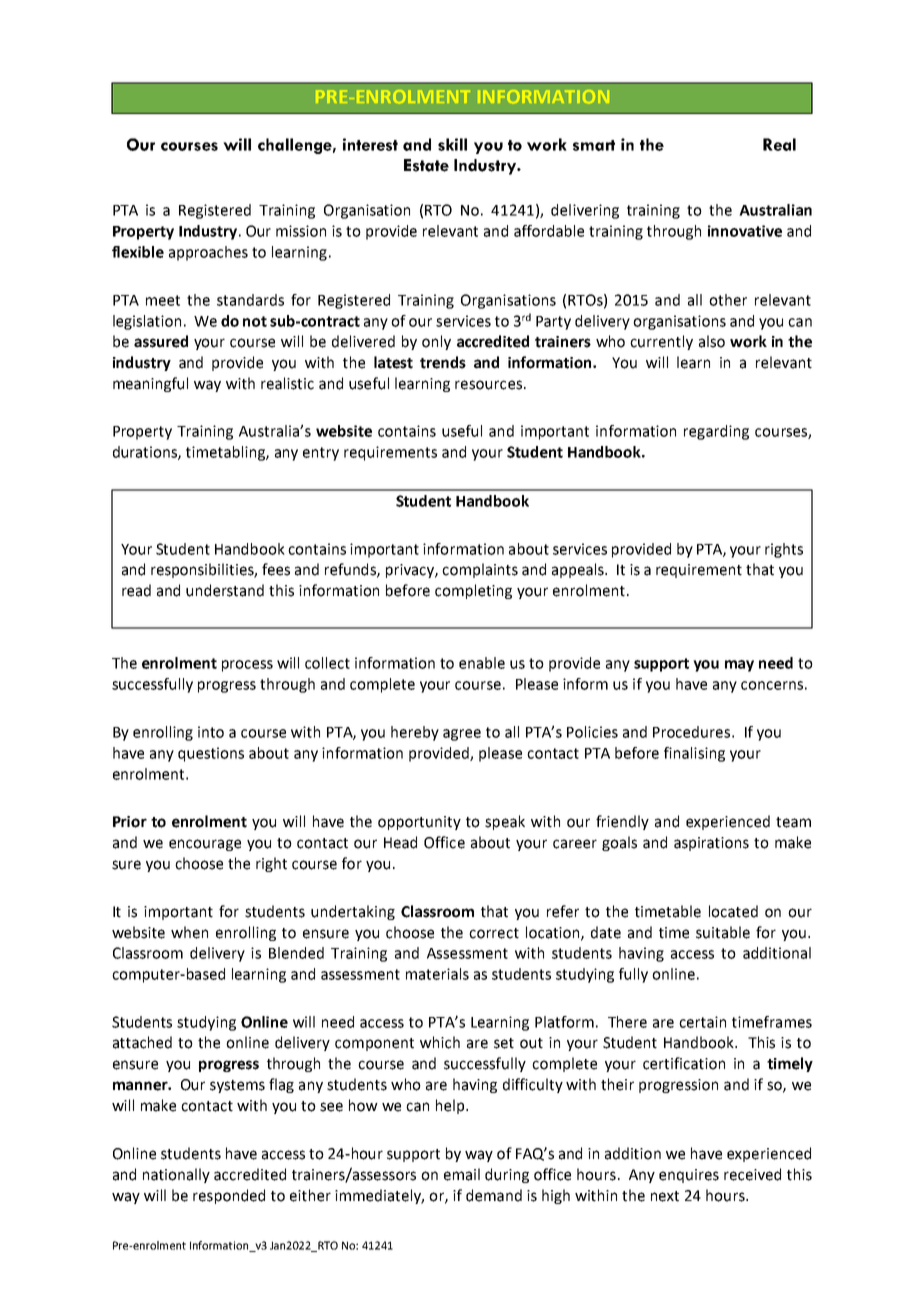 The width and height of the screenshot is (924, 1308). What do you see at coordinates (739, 666) in the screenshot?
I see `may` at bounding box center [739, 666].
